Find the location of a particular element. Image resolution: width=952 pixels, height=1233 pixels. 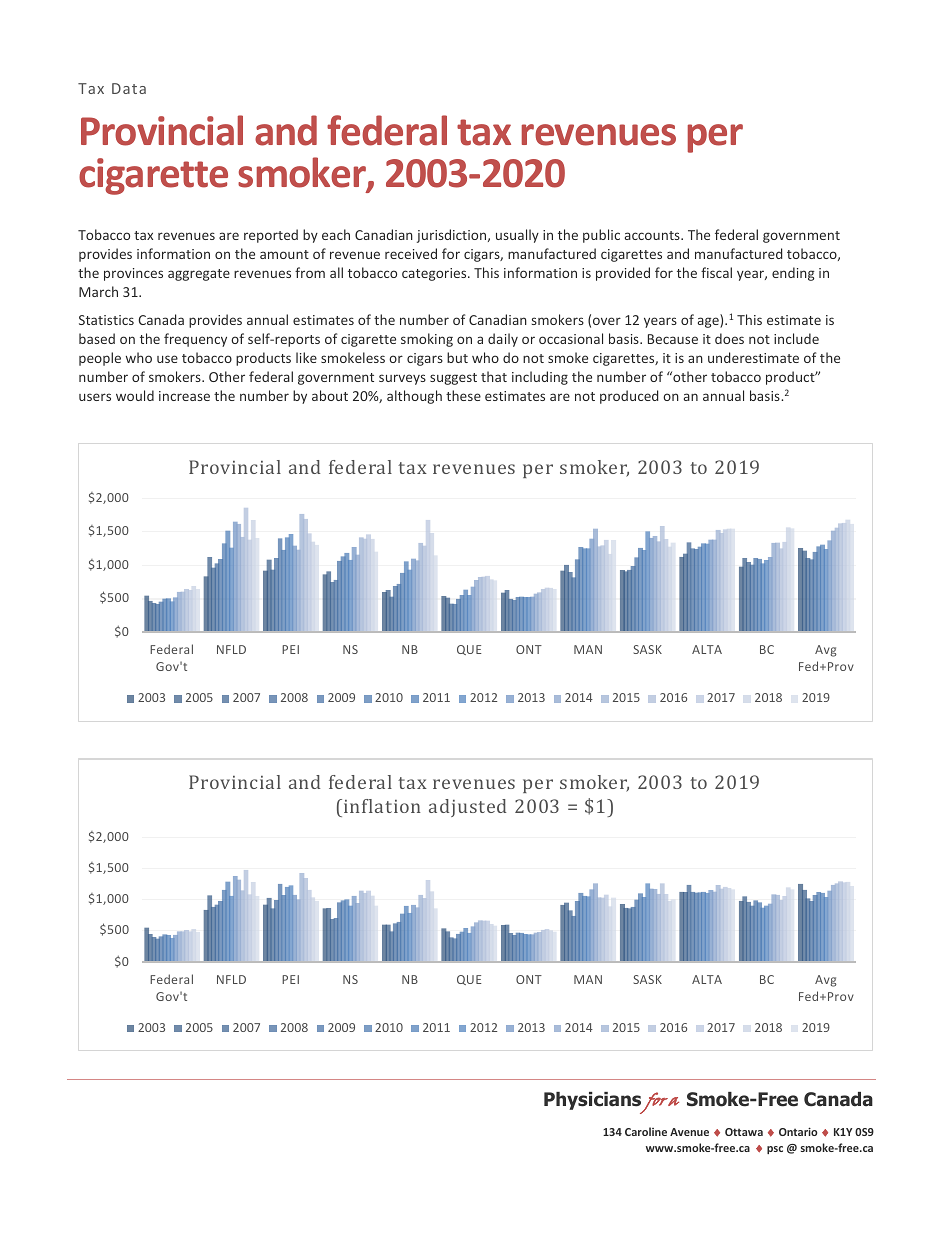

increase is located at coordinates (184, 396).
